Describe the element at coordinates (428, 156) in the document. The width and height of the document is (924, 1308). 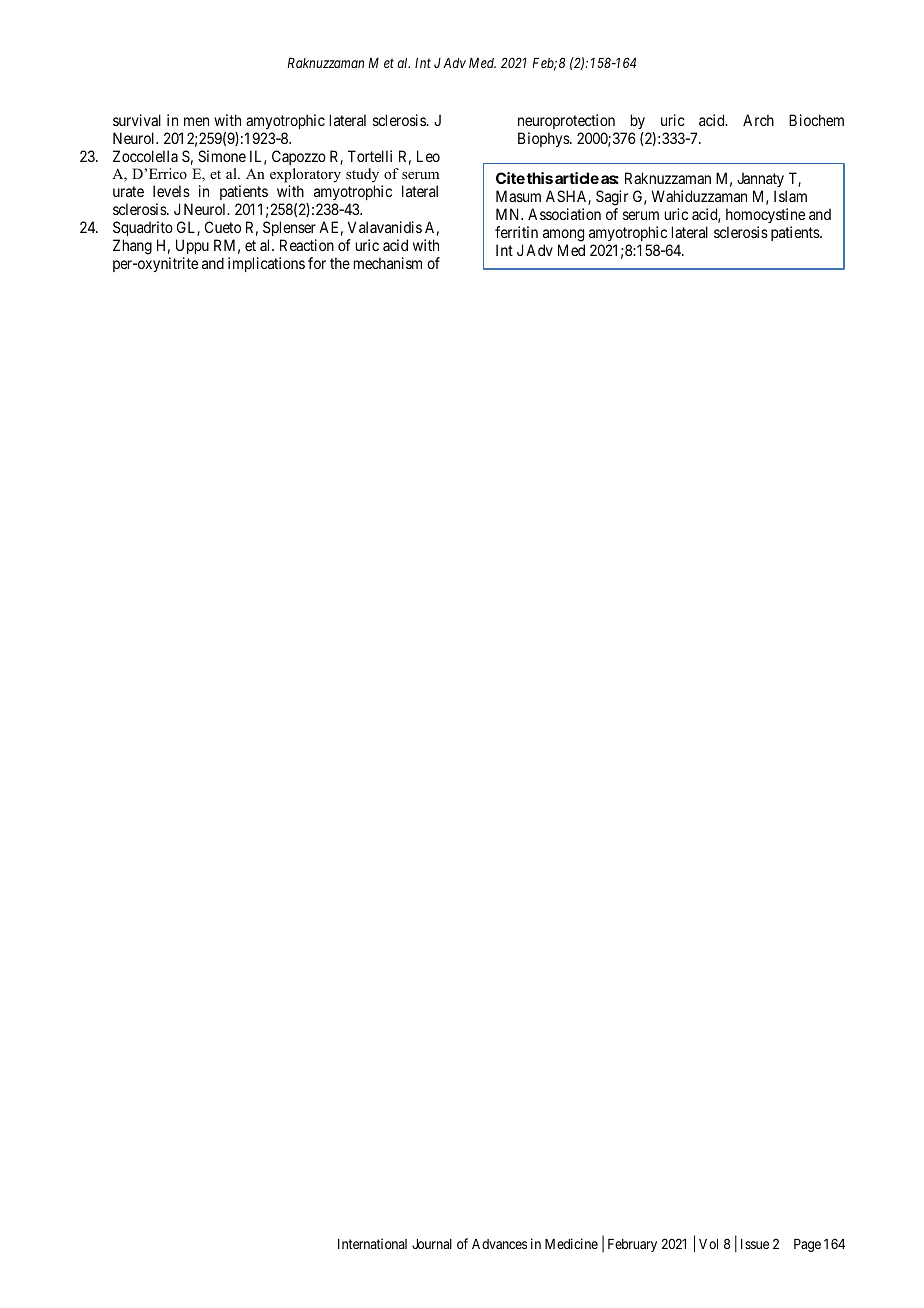
I see `Leo` at that location.
